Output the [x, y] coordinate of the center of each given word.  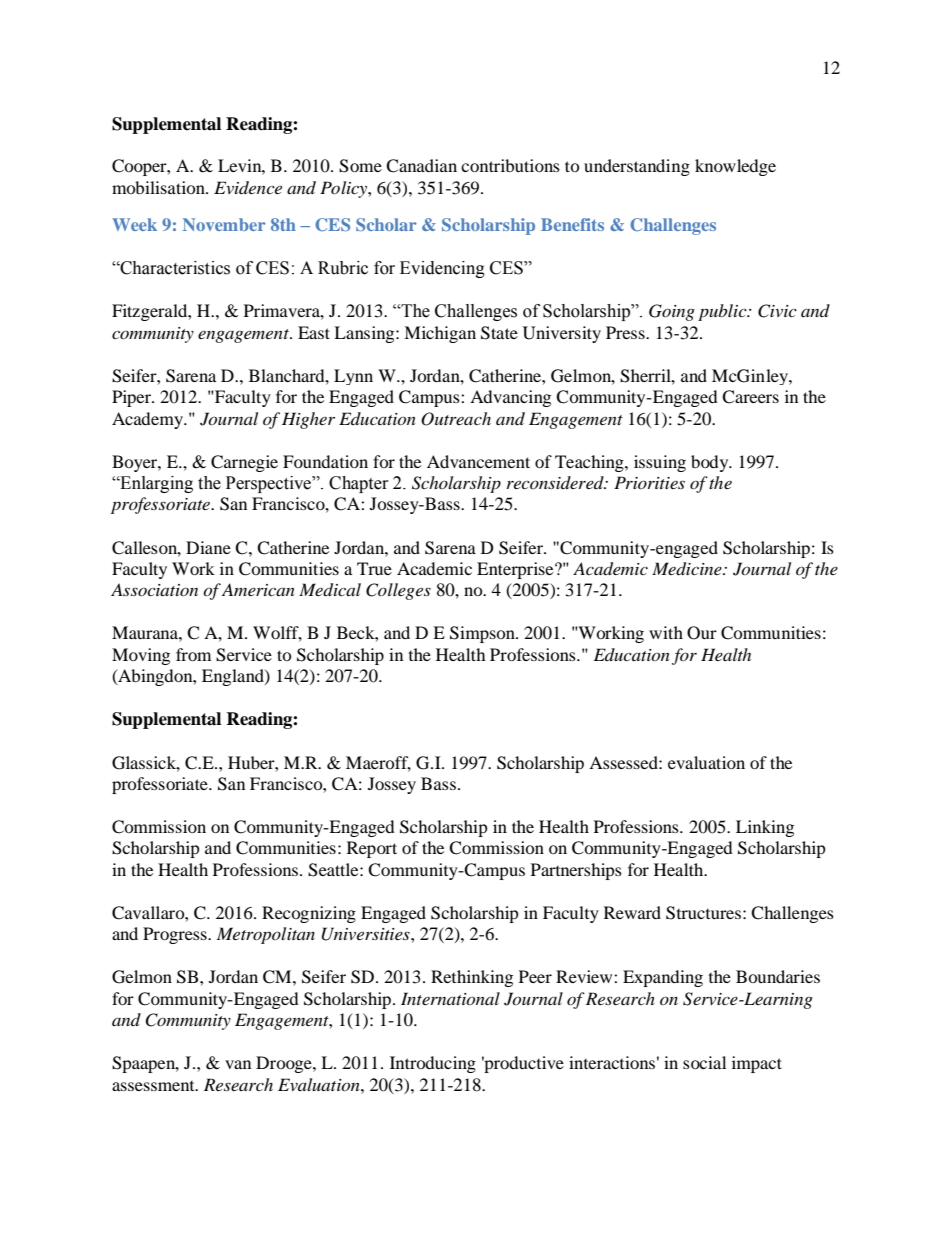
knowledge [735, 167]
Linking [765, 828]
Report [372, 849]
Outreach [456, 419]
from [193, 654]
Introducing [433, 1064]
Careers [750, 397]
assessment [154, 1086]
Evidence [248, 187]
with [666, 632]
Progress [176, 935]
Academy [149, 420]
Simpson [483, 634]
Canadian [421, 166]
